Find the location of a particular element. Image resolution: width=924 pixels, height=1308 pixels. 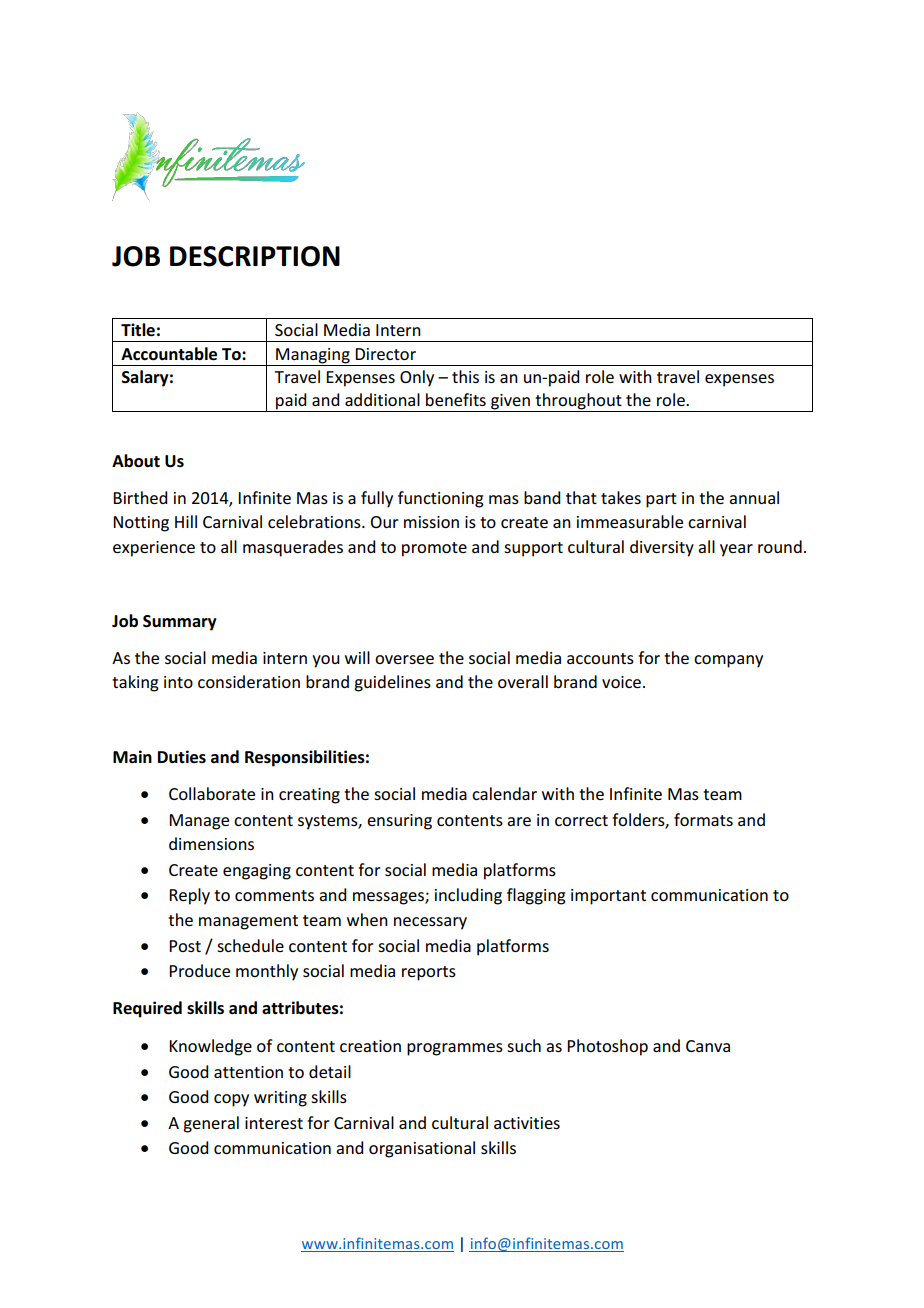

guidelines is located at coordinates (392, 683).
